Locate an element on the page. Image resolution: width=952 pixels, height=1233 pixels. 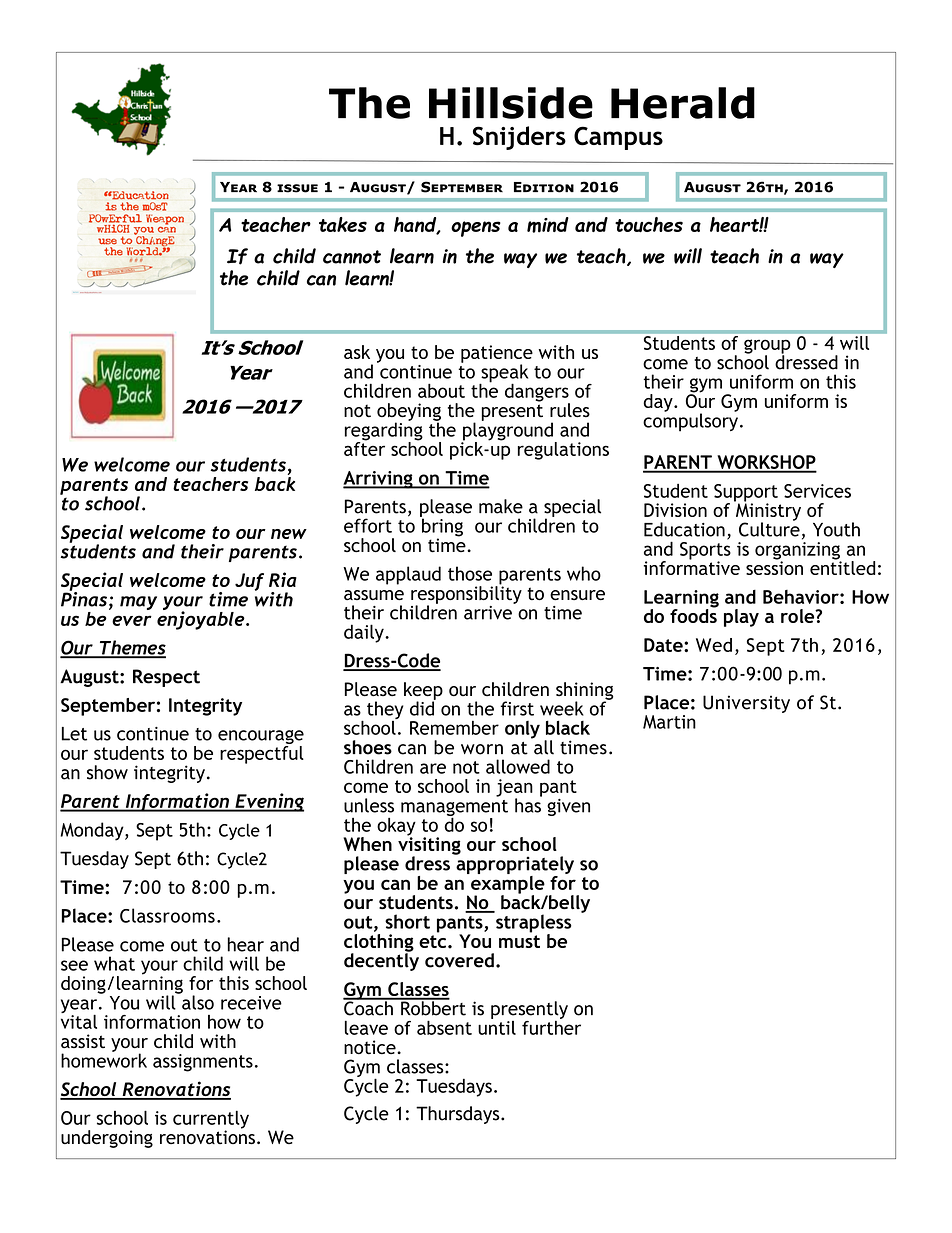
issue is located at coordinates (297, 188).
